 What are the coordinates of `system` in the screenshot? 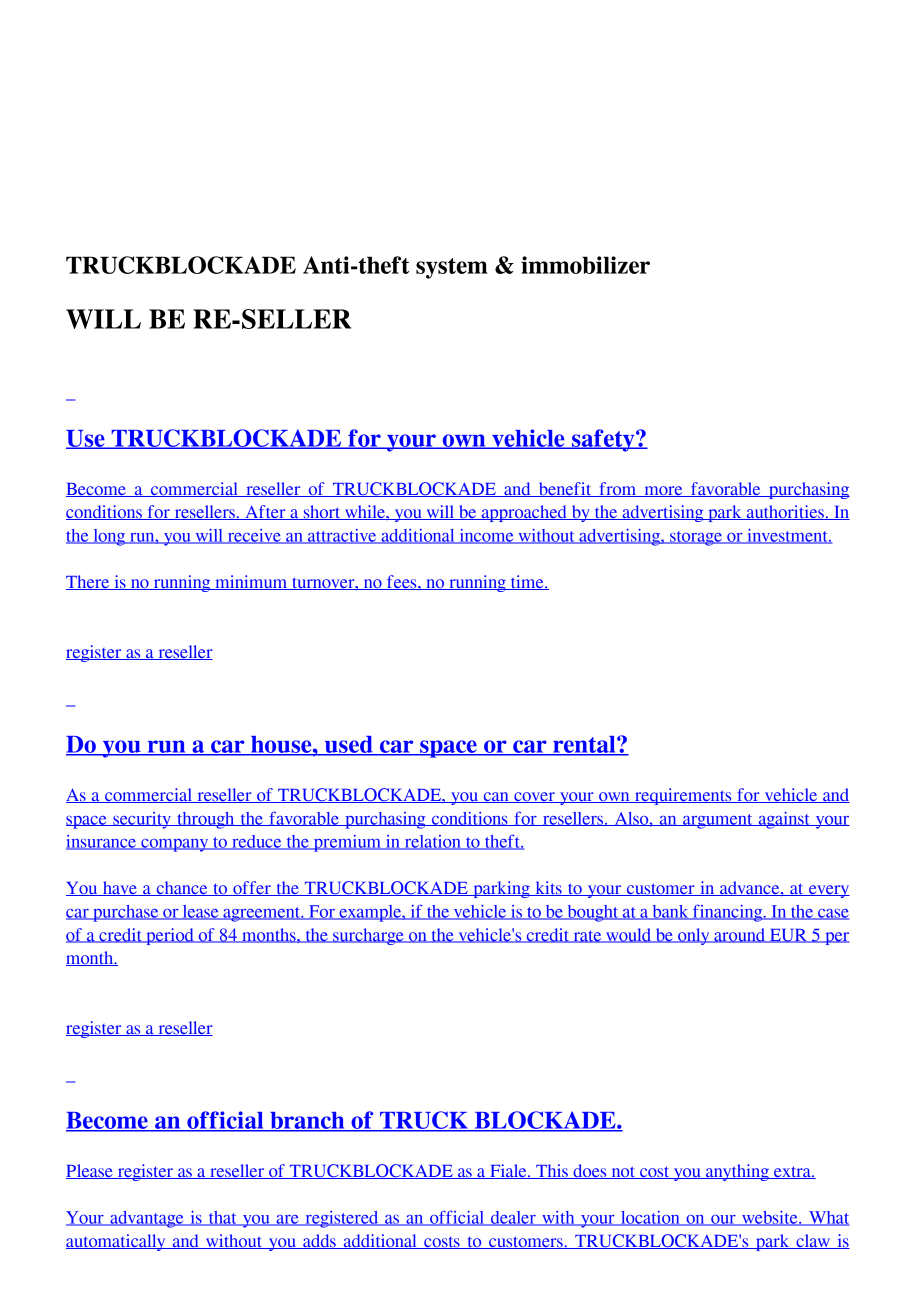 It's located at (452, 268).
